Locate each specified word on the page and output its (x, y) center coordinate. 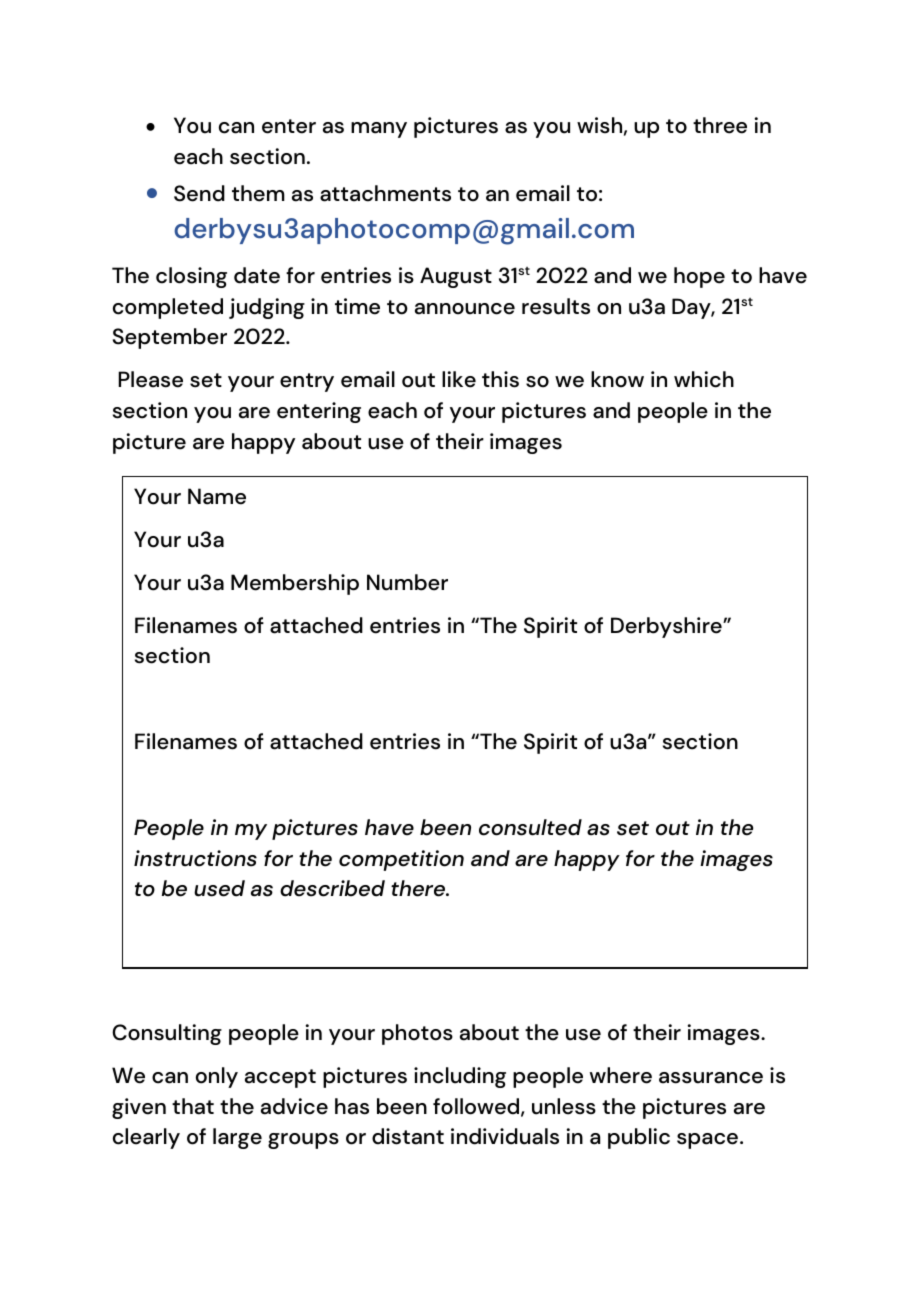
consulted (530, 827)
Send (199, 193)
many (379, 130)
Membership (295, 584)
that (193, 1106)
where (621, 1075)
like (459, 379)
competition (401, 860)
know (617, 379)
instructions (195, 858)
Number (407, 582)
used (219, 888)
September (170, 338)
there (419, 888)
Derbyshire (667, 627)
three (720, 125)
